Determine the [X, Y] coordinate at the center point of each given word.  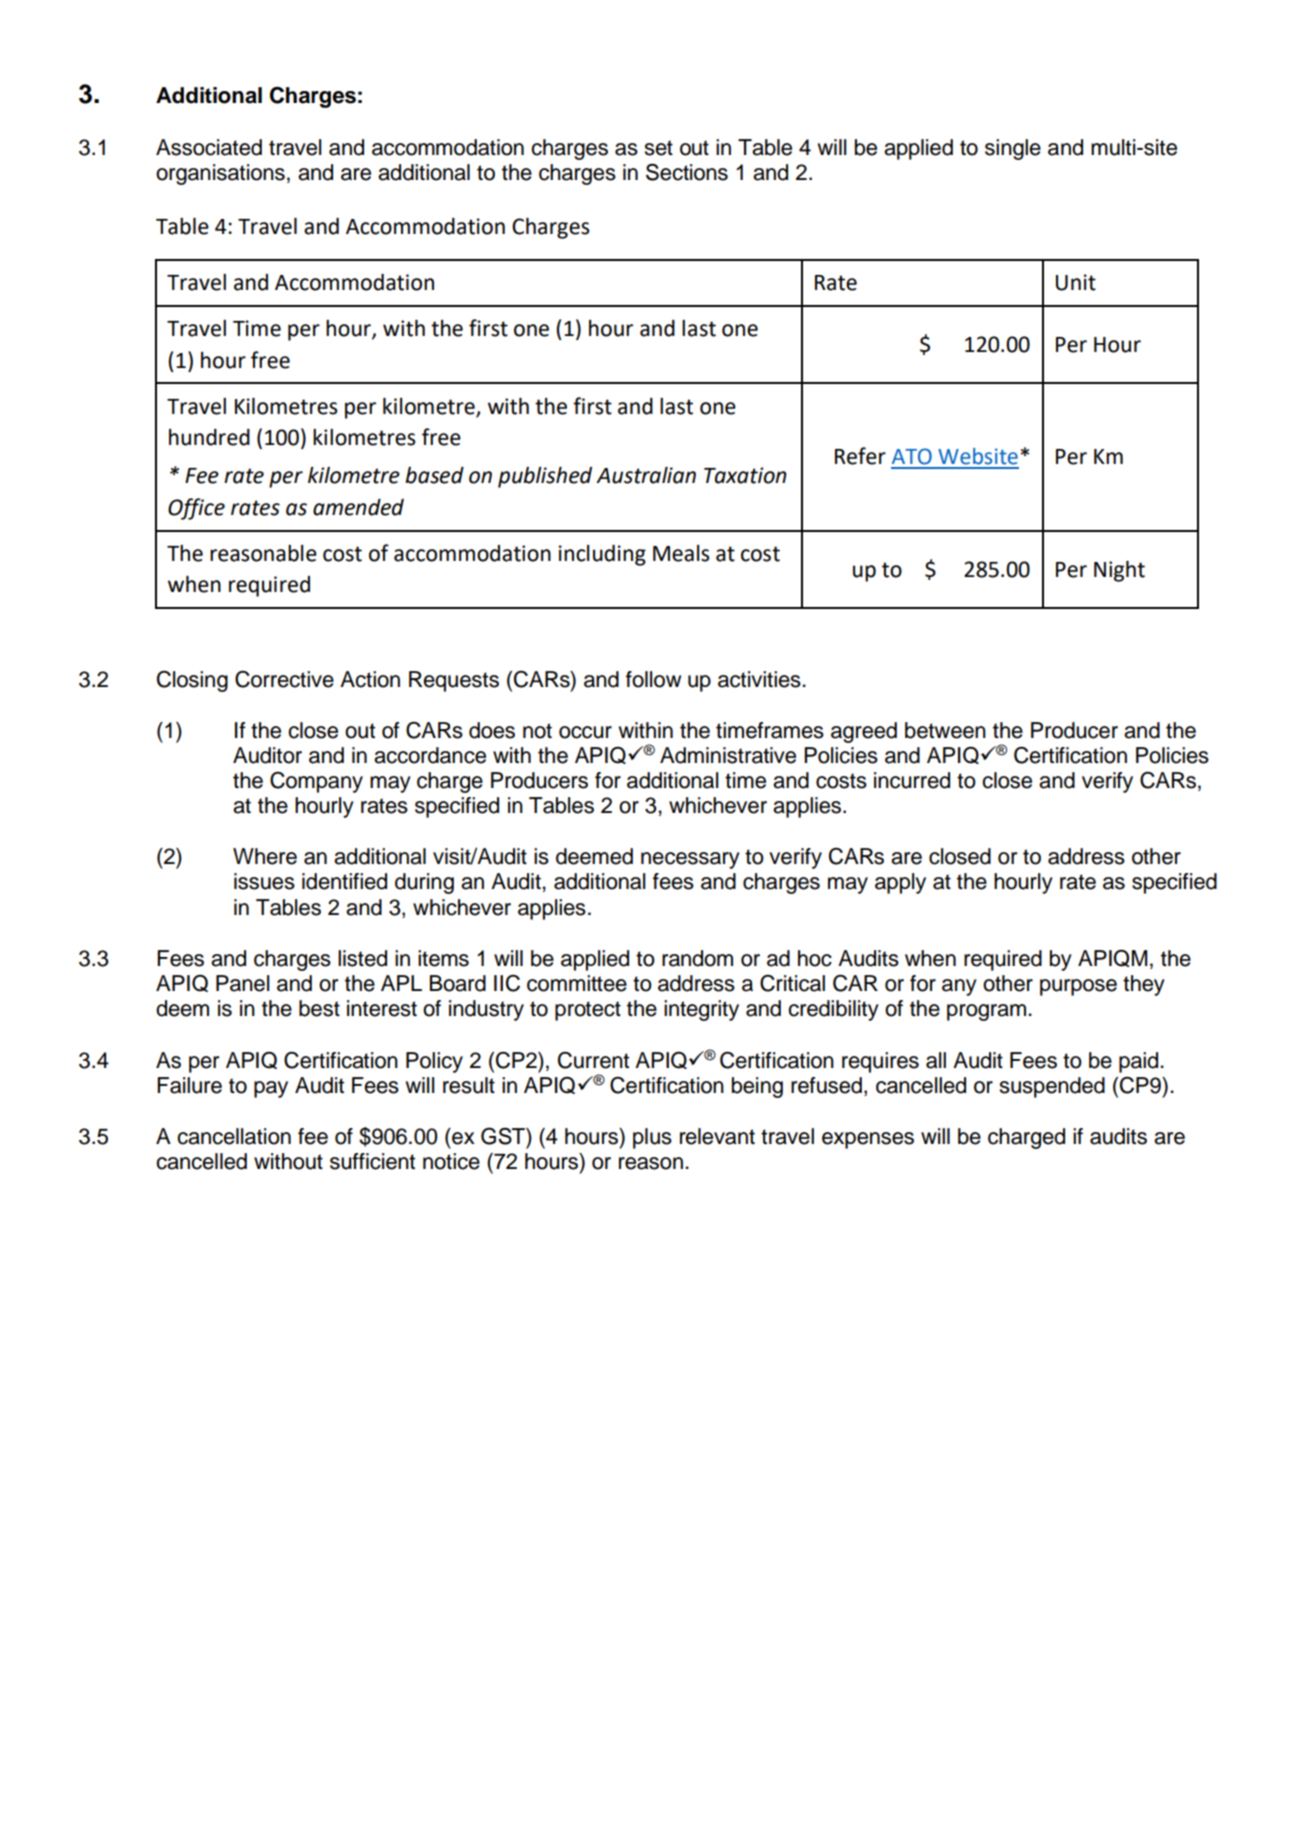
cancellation [234, 1136]
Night [1119, 571]
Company [316, 782]
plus [652, 1138]
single [1013, 149]
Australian [646, 475]
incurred [912, 780]
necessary [690, 860]
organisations [220, 174]
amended [358, 507]
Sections [687, 172]
